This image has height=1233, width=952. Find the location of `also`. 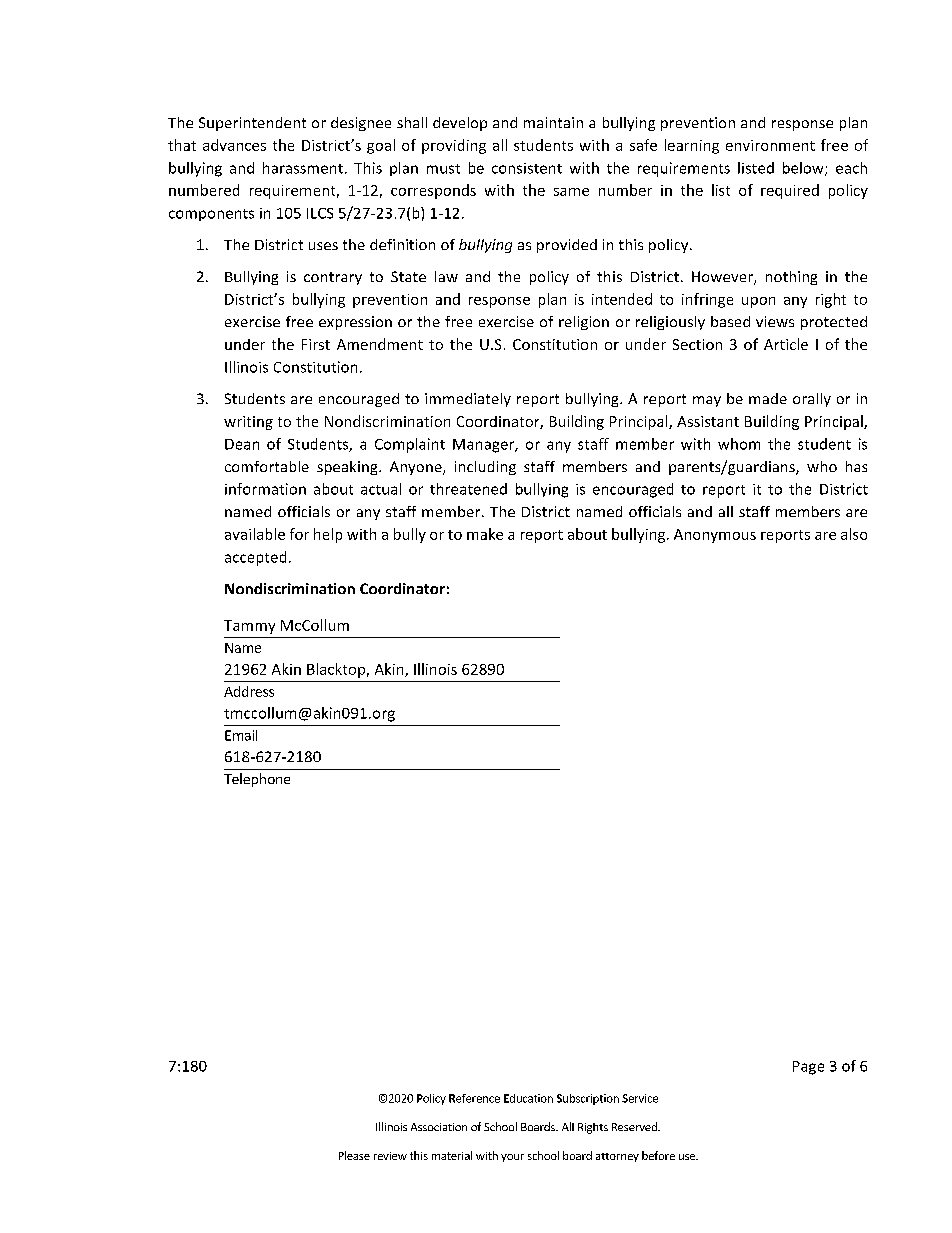

also is located at coordinates (854, 534).
